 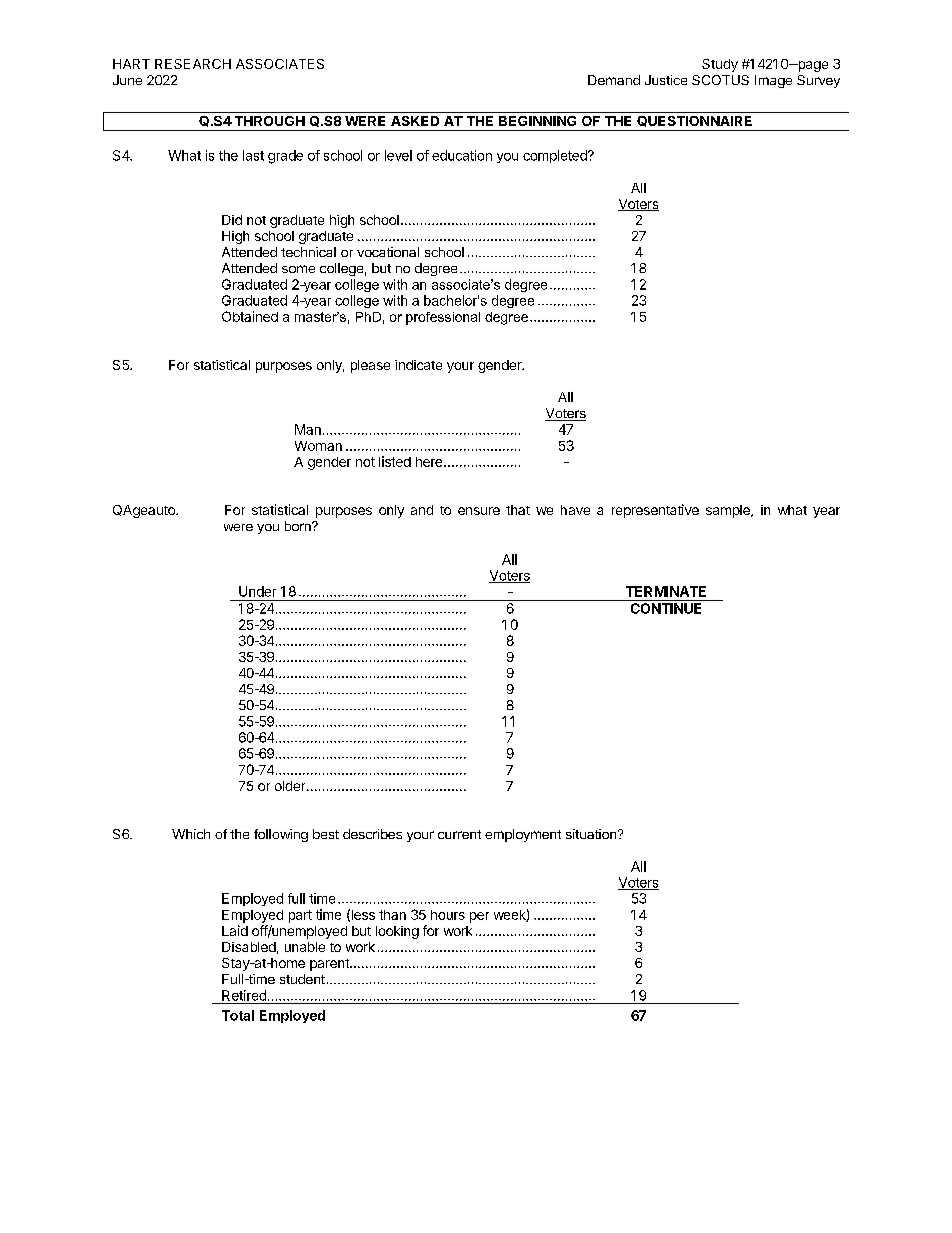 I want to click on education, so click(x=462, y=155).
